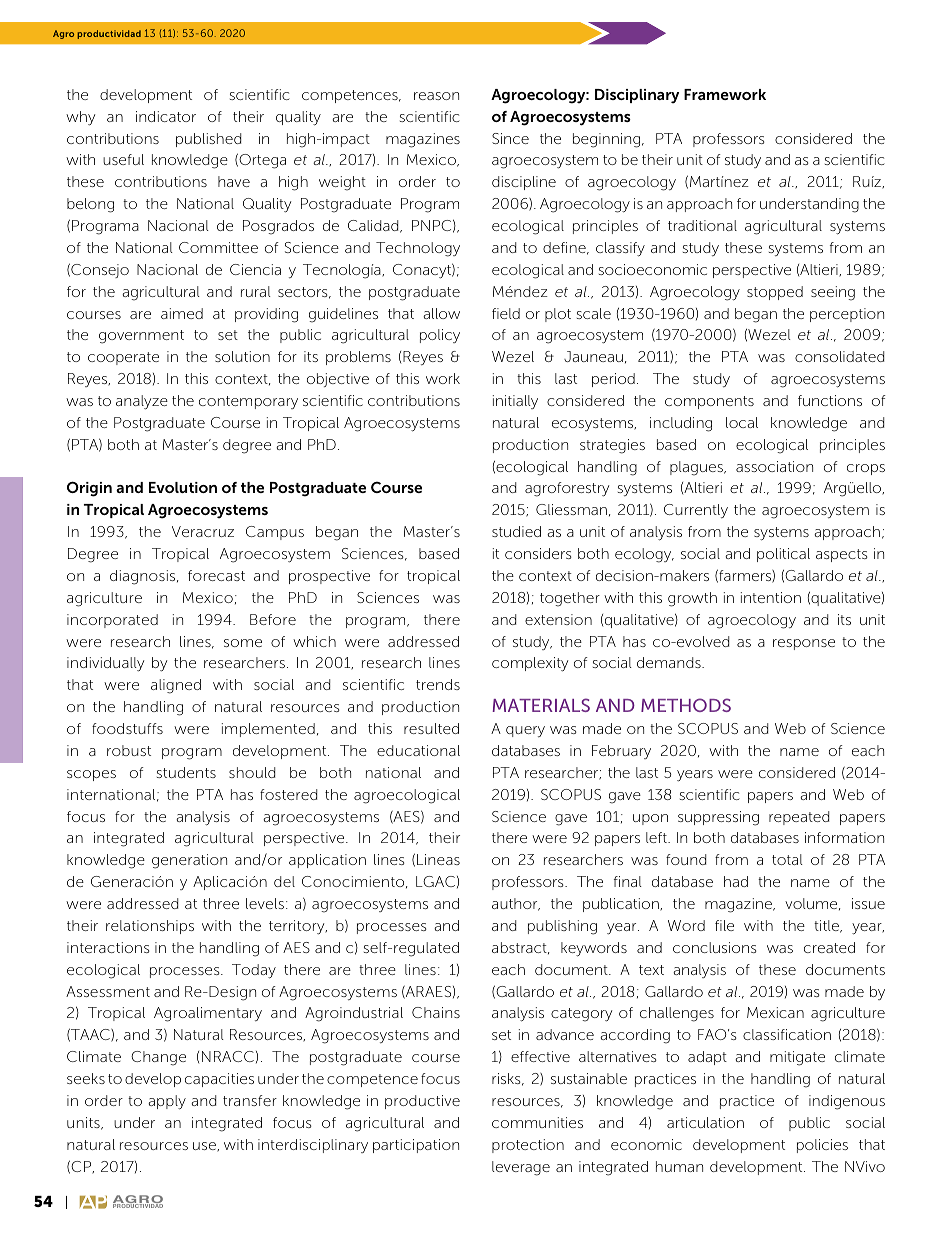 Image resolution: width=952 pixels, height=1240 pixels. What do you see at coordinates (530, 664) in the screenshot?
I see `complexity` at bounding box center [530, 664].
